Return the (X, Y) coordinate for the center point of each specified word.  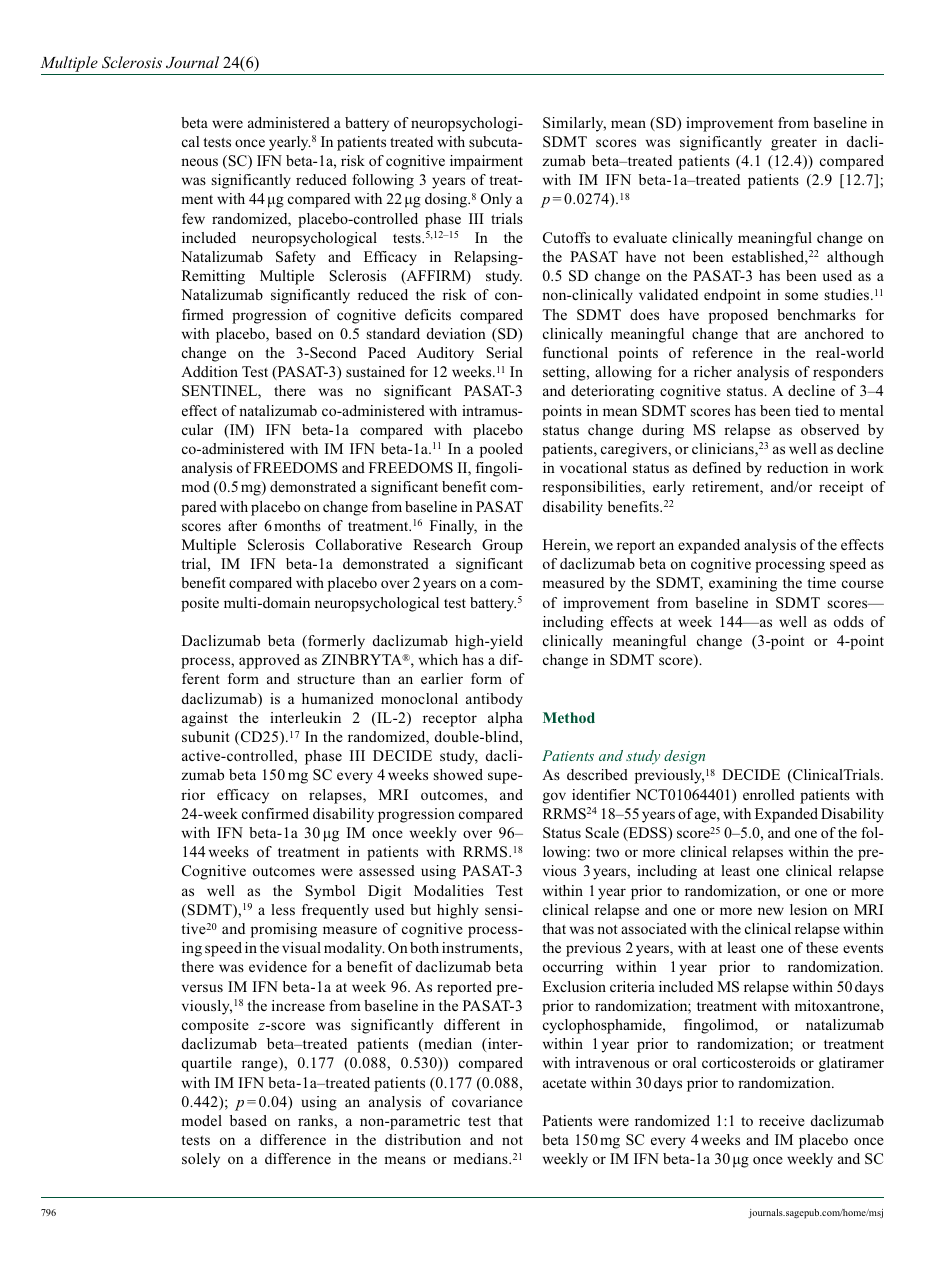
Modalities (449, 890)
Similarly (574, 124)
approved (269, 661)
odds (849, 621)
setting (565, 373)
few (193, 218)
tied (807, 410)
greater (794, 144)
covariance (487, 1101)
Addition (209, 371)
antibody (494, 700)
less (283, 909)
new (771, 911)
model (201, 1120)
